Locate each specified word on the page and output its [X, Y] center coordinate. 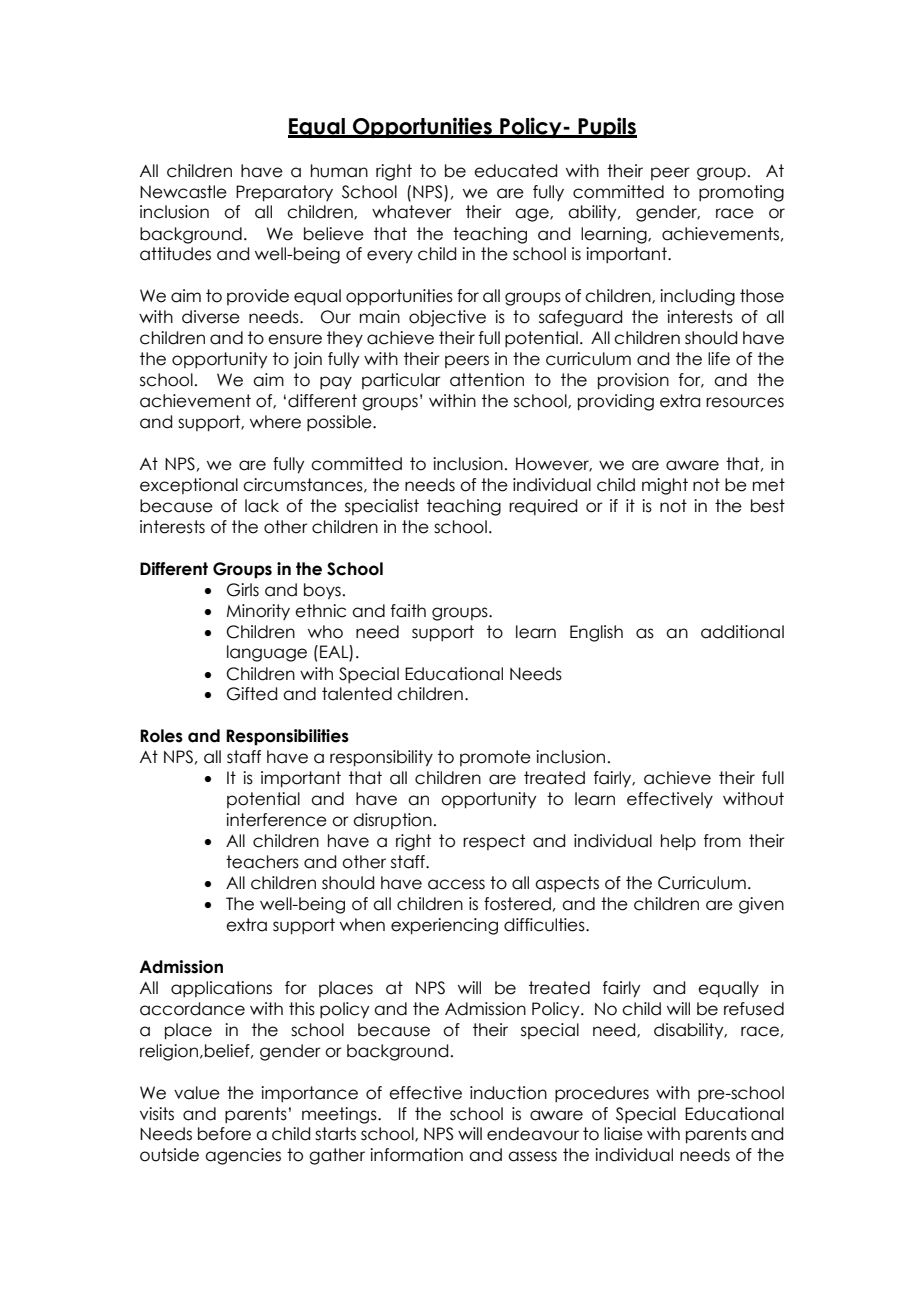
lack [262, 506]
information [416, 1155]
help [678, 842]
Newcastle [183, 192]
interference [276, 820]
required [543, 507]
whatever [412, 212]
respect [494, 842]
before [224, 1134]
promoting [741, 193]
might [665, 486]
